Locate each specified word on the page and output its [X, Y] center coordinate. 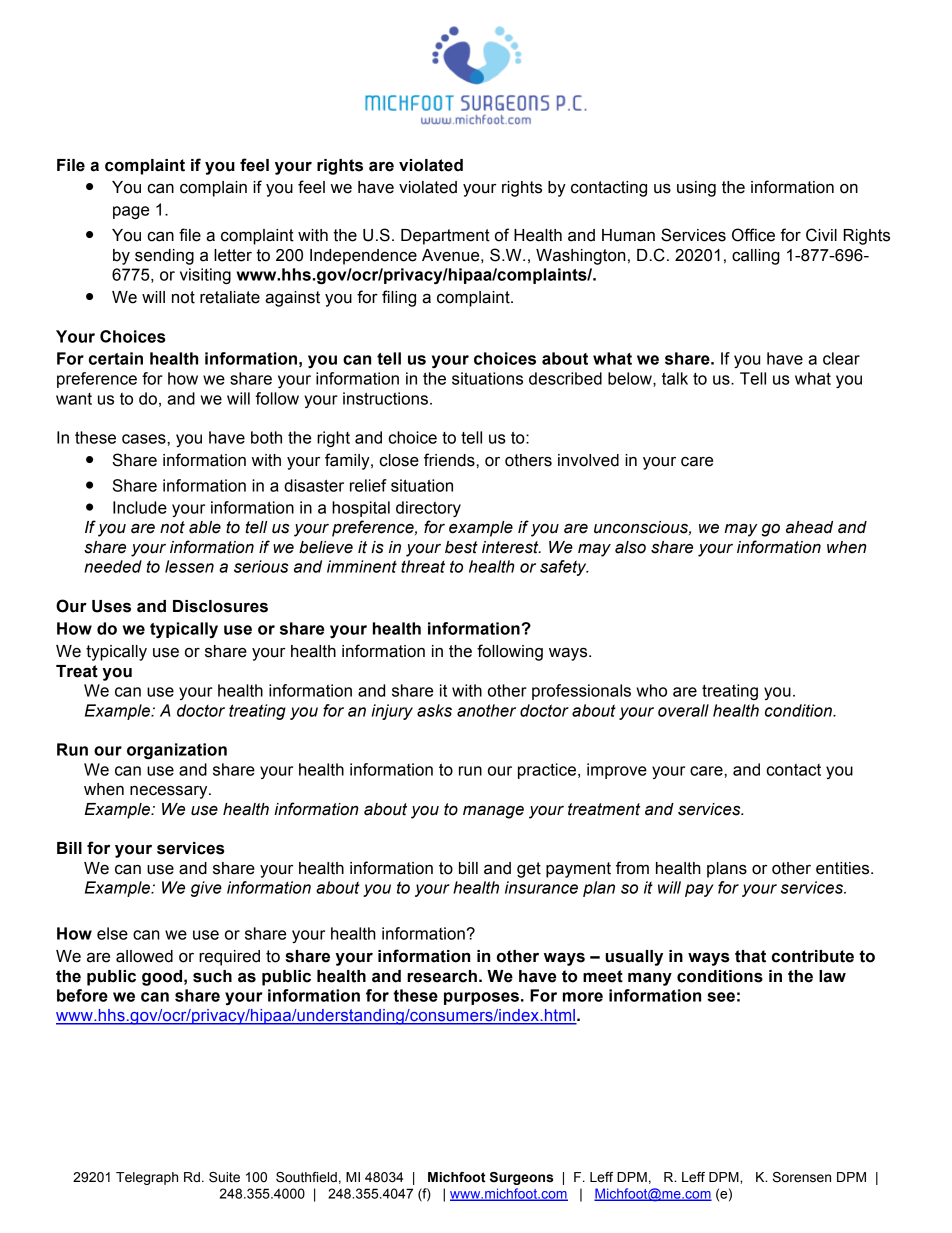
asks [434, 710]
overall [683, 710]
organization [177, 751]
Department [445, 237]
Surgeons [521, 1178]
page [131, 212]
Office [753, 235]
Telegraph [147, 1178]
